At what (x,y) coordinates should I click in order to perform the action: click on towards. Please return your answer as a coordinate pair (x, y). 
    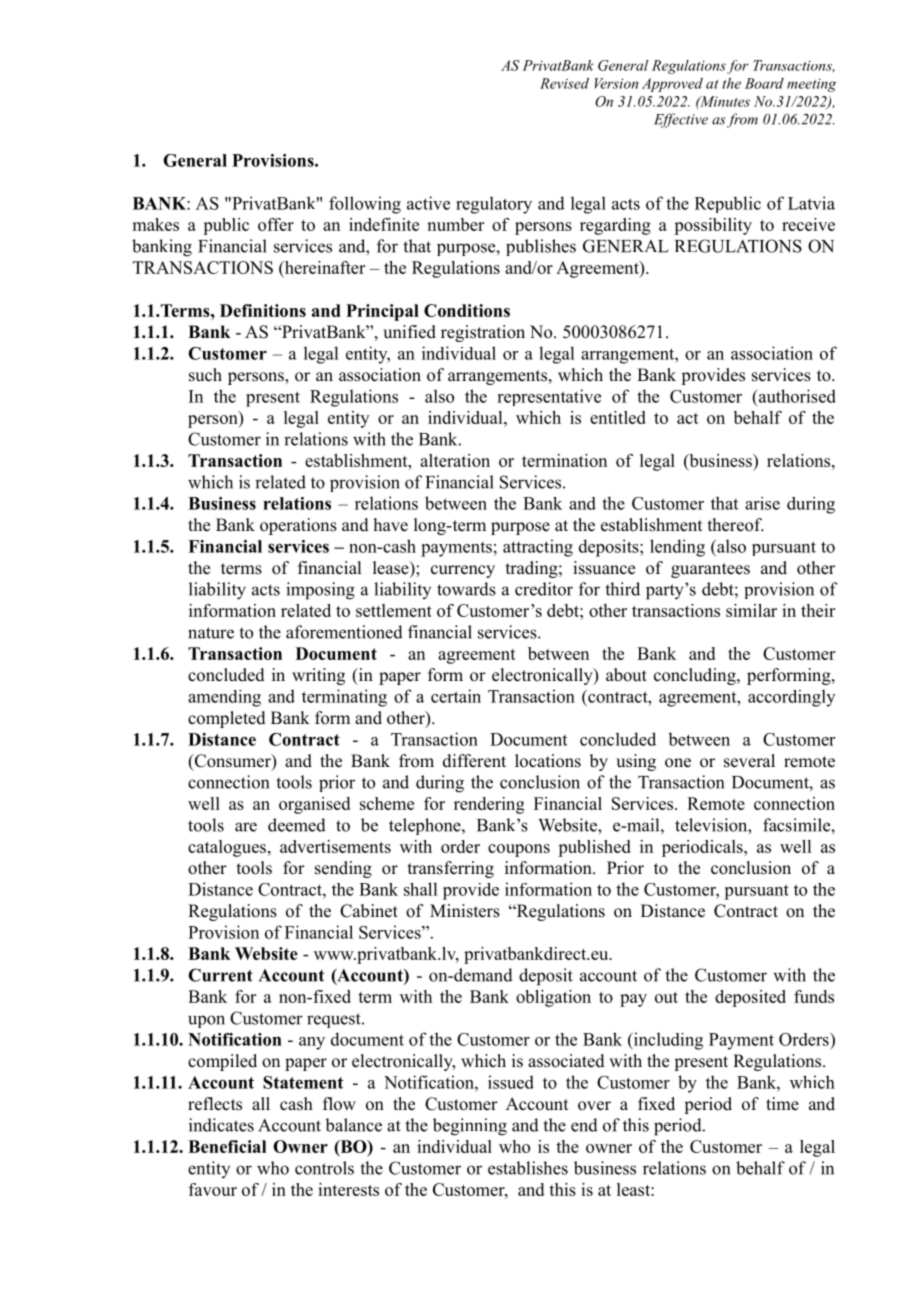
    Looking at the image, I should click on (466, 589).
